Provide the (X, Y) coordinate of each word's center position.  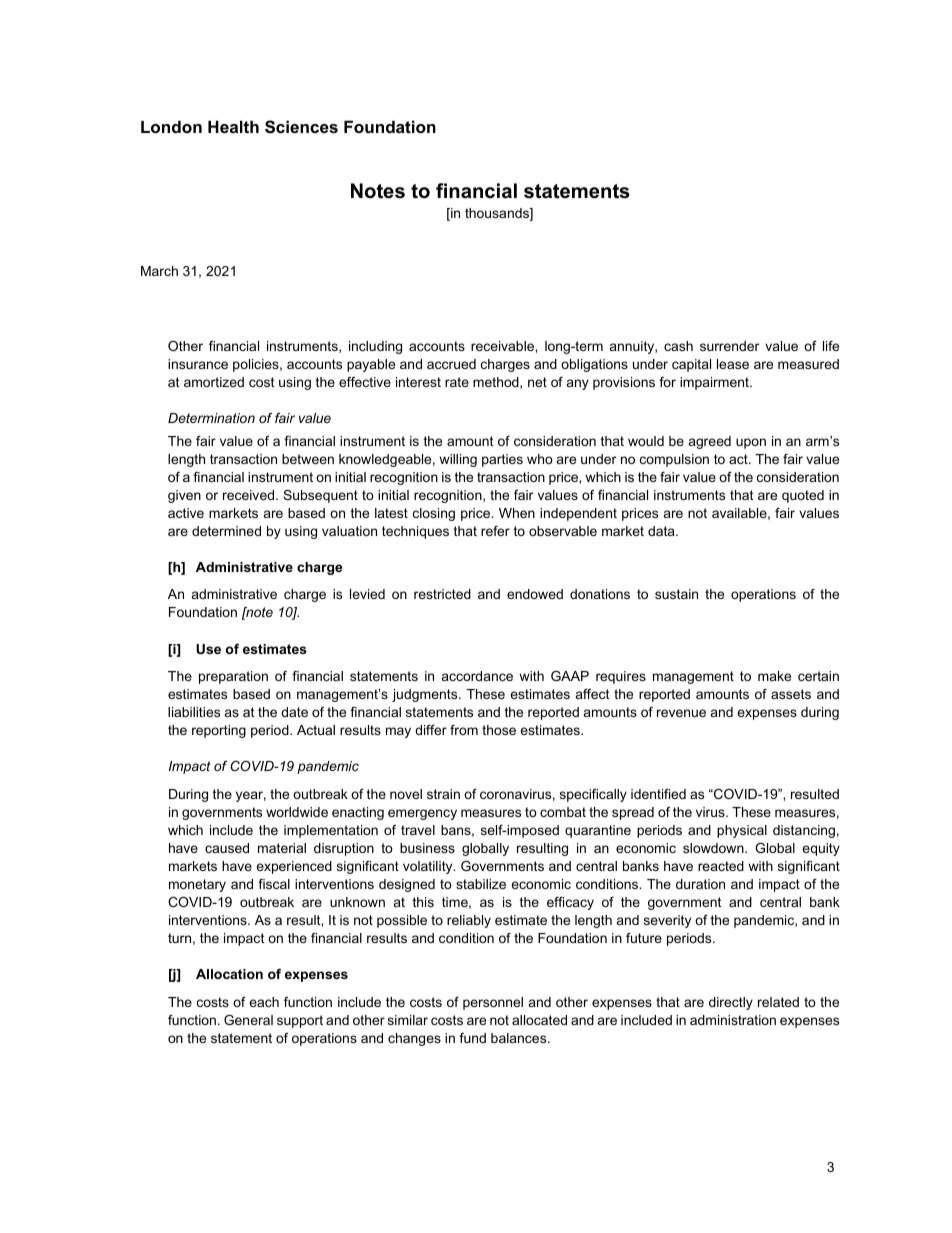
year (251, 796)
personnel (493, 1003)
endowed (535, 594)
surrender (729, 346)
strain (443, 794)
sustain (676, 594)
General (248, 1020)
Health (233, 126)
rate (457, 382)
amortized (214, 382)
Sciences (301, 127)
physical (742, 831)
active (186, 513)
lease (733, 364)
